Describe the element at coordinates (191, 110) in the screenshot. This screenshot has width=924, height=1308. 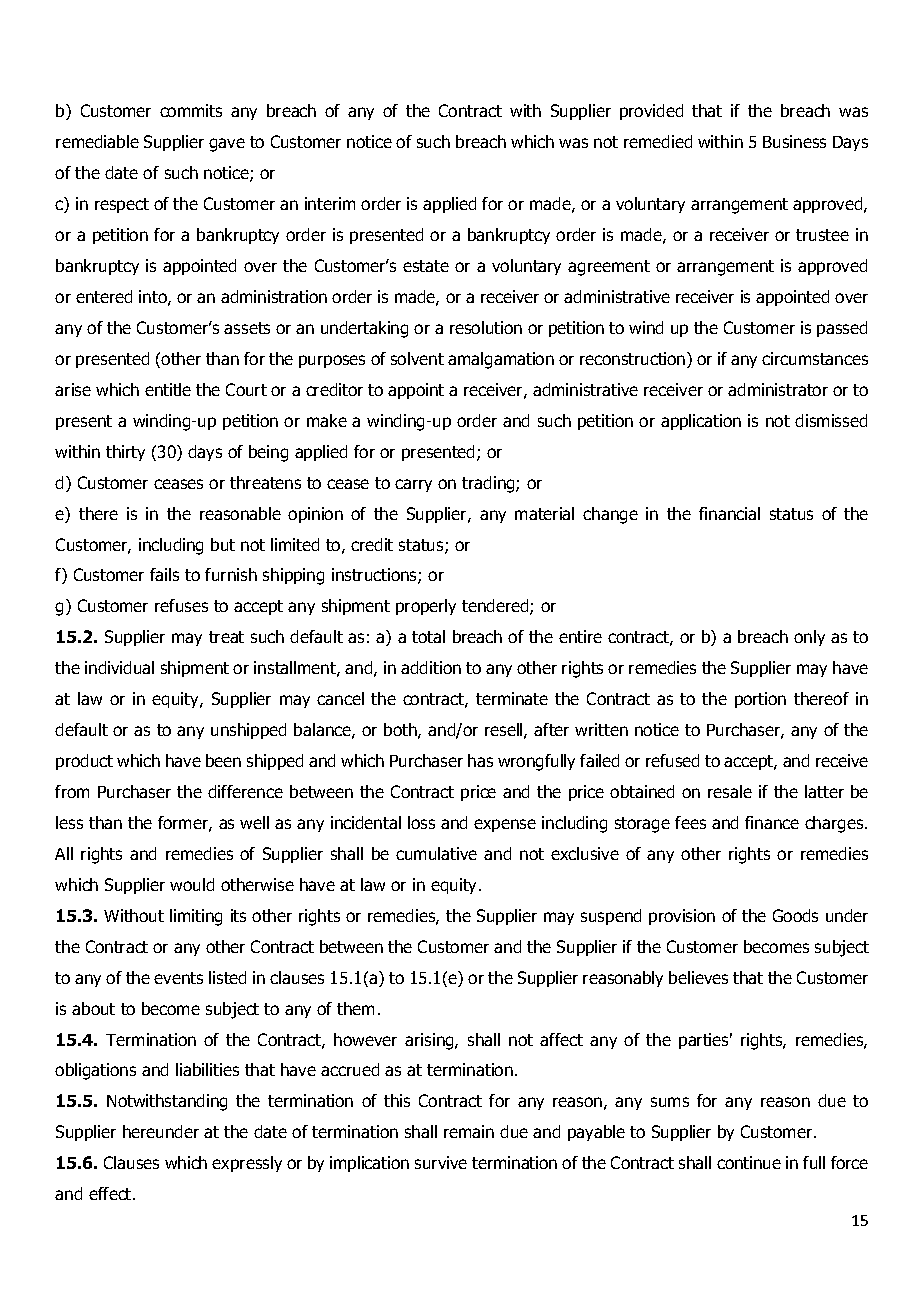
I see `commits` at that location.
